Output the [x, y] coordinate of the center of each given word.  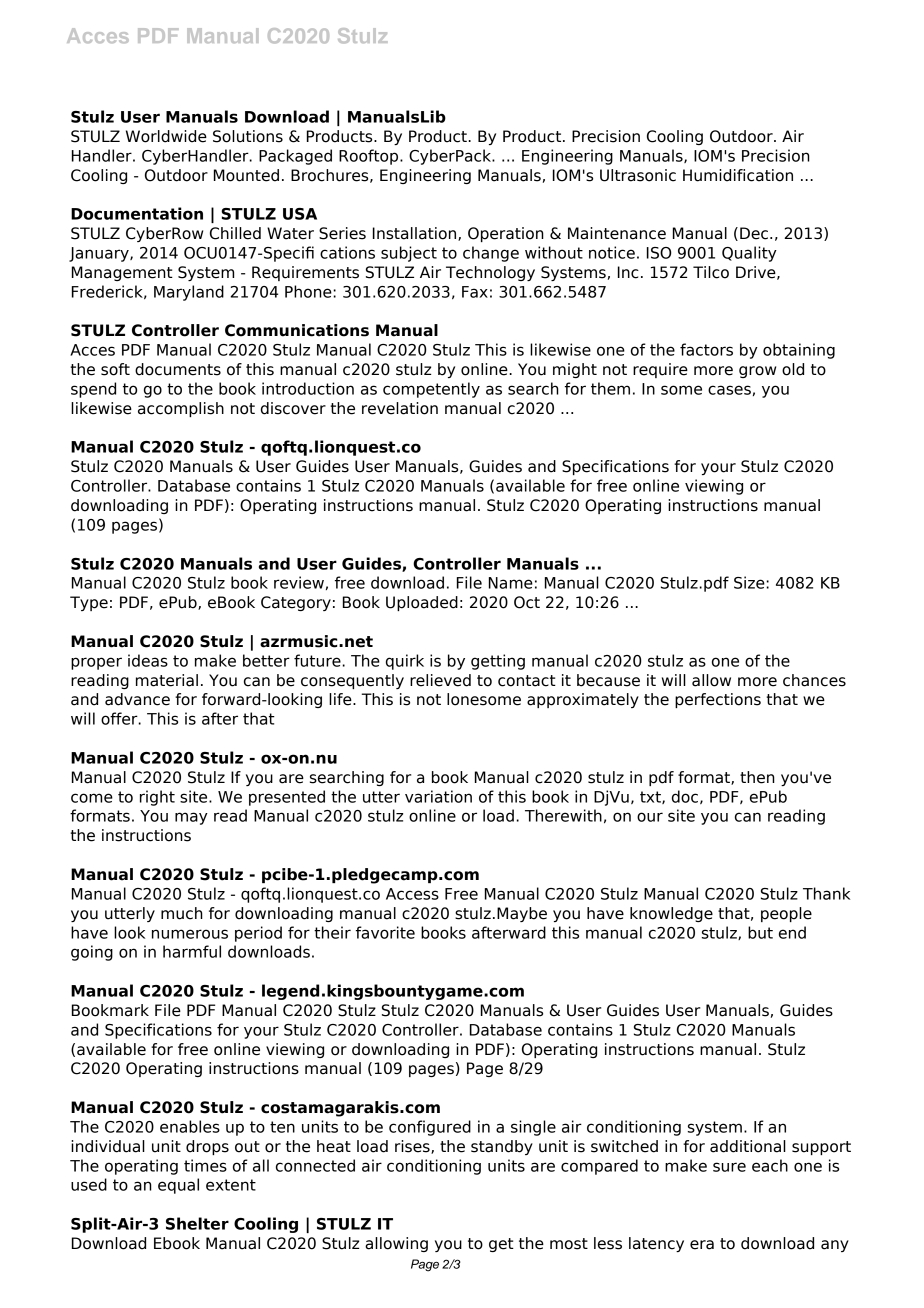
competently [431, 390]
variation [438, 796]
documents [178, 369]
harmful [192, 951]
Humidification [738, 175]
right [157, 798]
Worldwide [166, 136]
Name [511, 583]
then [757, 777]
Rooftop [370, 157]
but [760, 932]
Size [750, 582]
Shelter [197, 1223]
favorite [385, 932]
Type [89, 603]
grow [757, 372]
